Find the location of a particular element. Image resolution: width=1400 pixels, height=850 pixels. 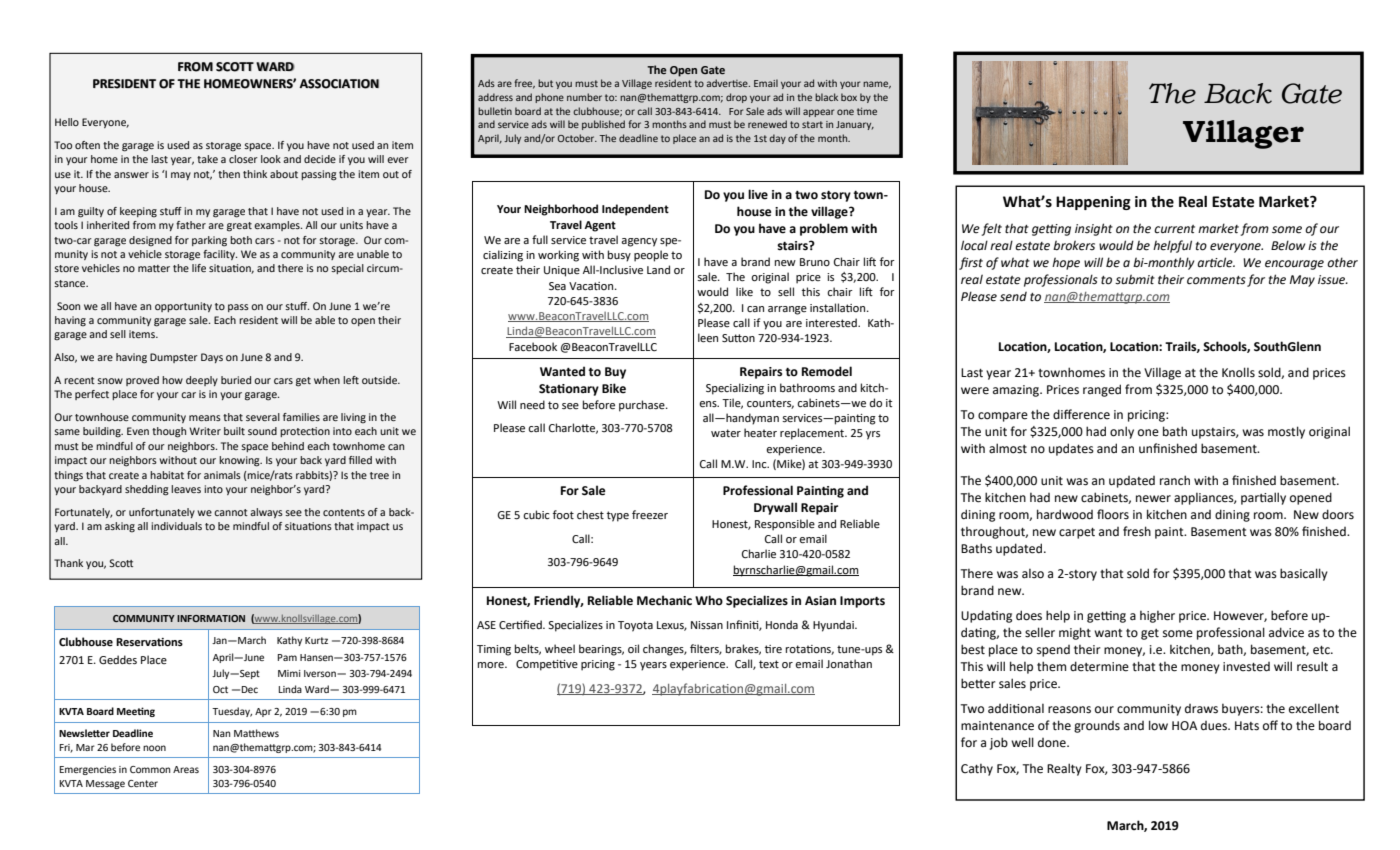

Who is located at coordinates (709, 600).
